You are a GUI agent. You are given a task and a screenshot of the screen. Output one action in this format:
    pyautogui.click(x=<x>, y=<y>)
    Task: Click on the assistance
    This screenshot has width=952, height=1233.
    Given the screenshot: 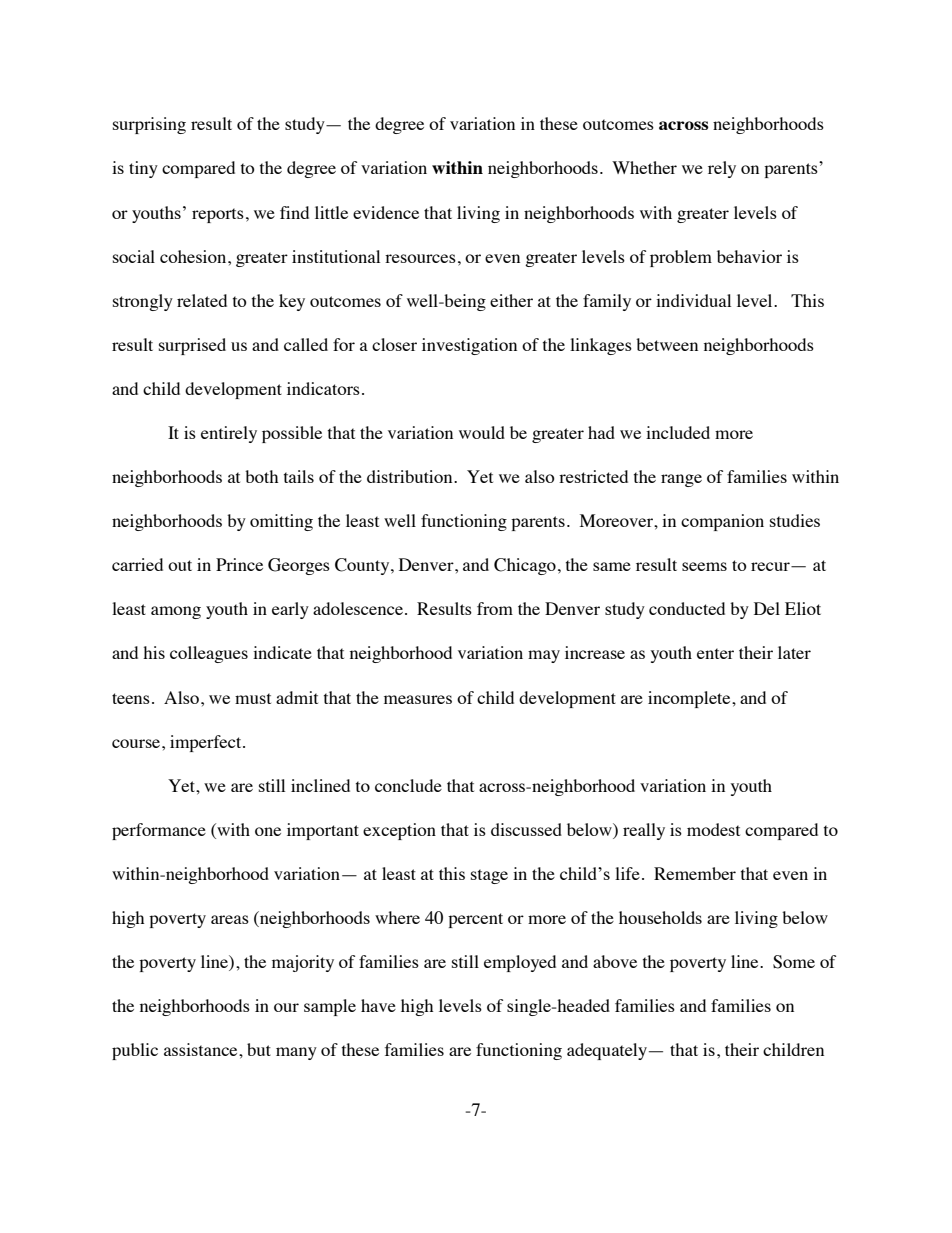 What is the action you would take?
    pyautogui.click(x=202, y=1049)
